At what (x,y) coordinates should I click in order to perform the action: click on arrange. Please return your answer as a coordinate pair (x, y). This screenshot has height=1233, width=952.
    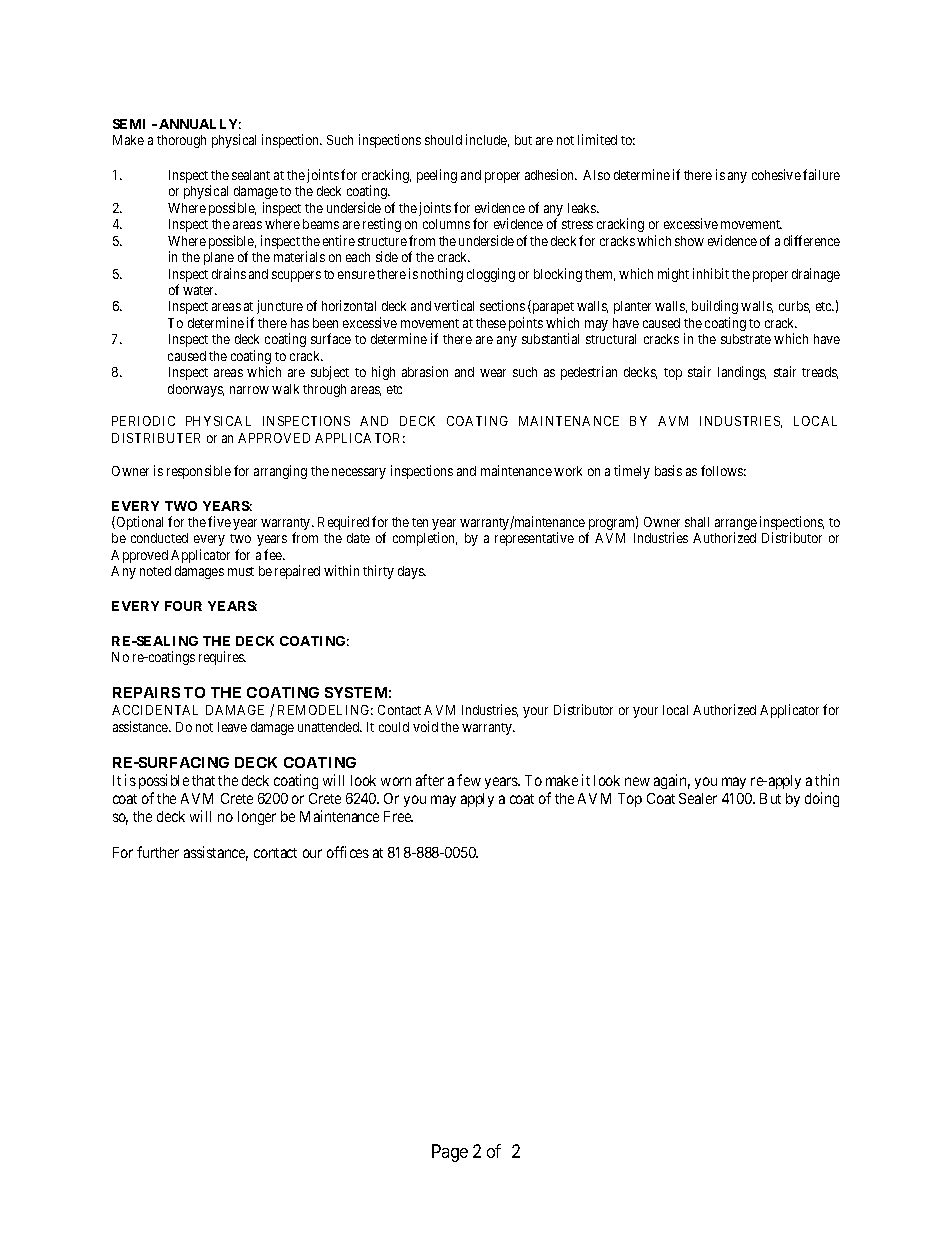
    Looking at the image, I should click on (736, 526).
